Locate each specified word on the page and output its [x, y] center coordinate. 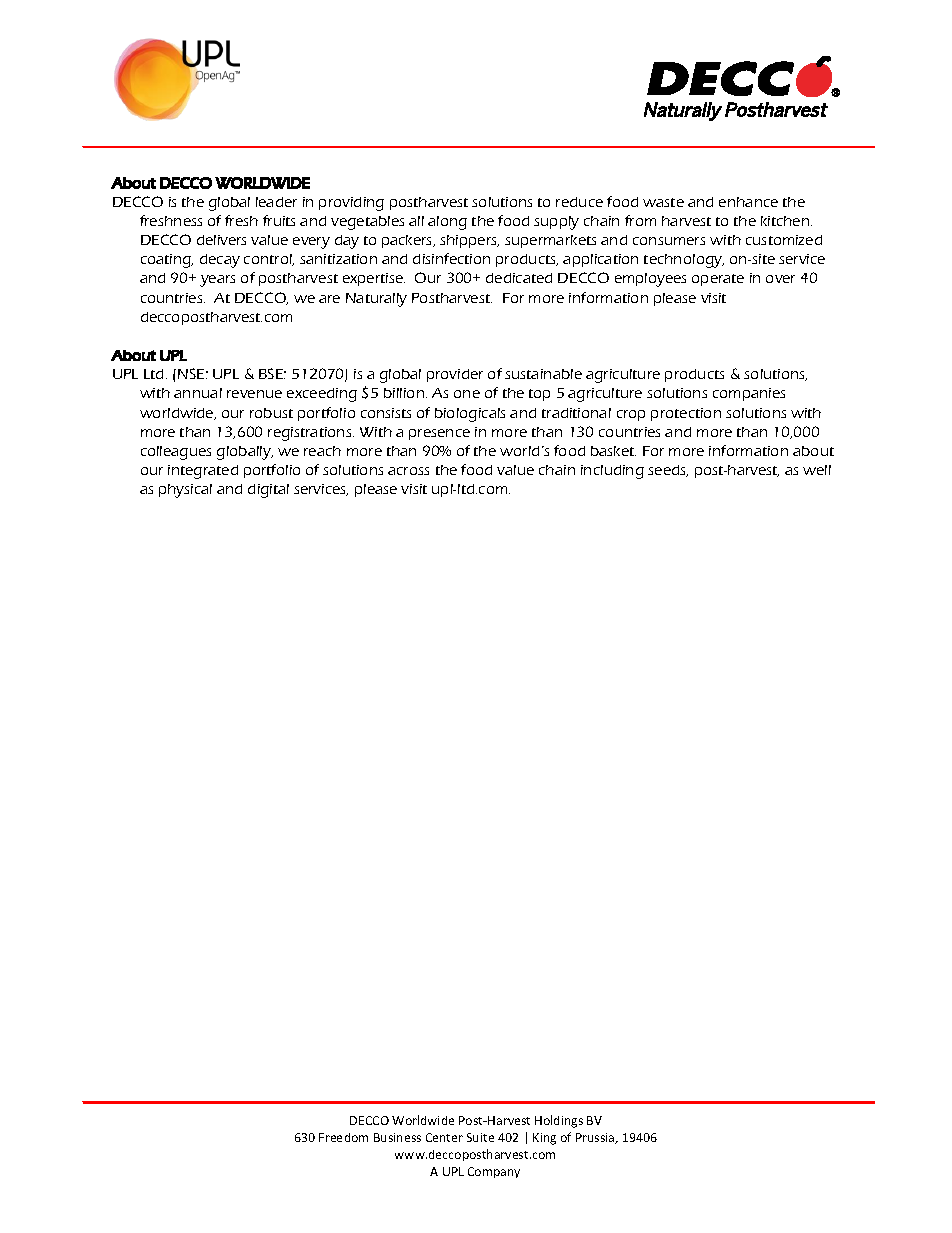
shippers [469, 241]
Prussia [596, 1138]
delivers [221, 240]
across [408, 471]
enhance [748, 202]
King [544, 1139]
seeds [668, 471]
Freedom [343, 1137]
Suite [480, 1137]
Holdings [559, 1121]
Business [397, 1137]
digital [268, 491]
